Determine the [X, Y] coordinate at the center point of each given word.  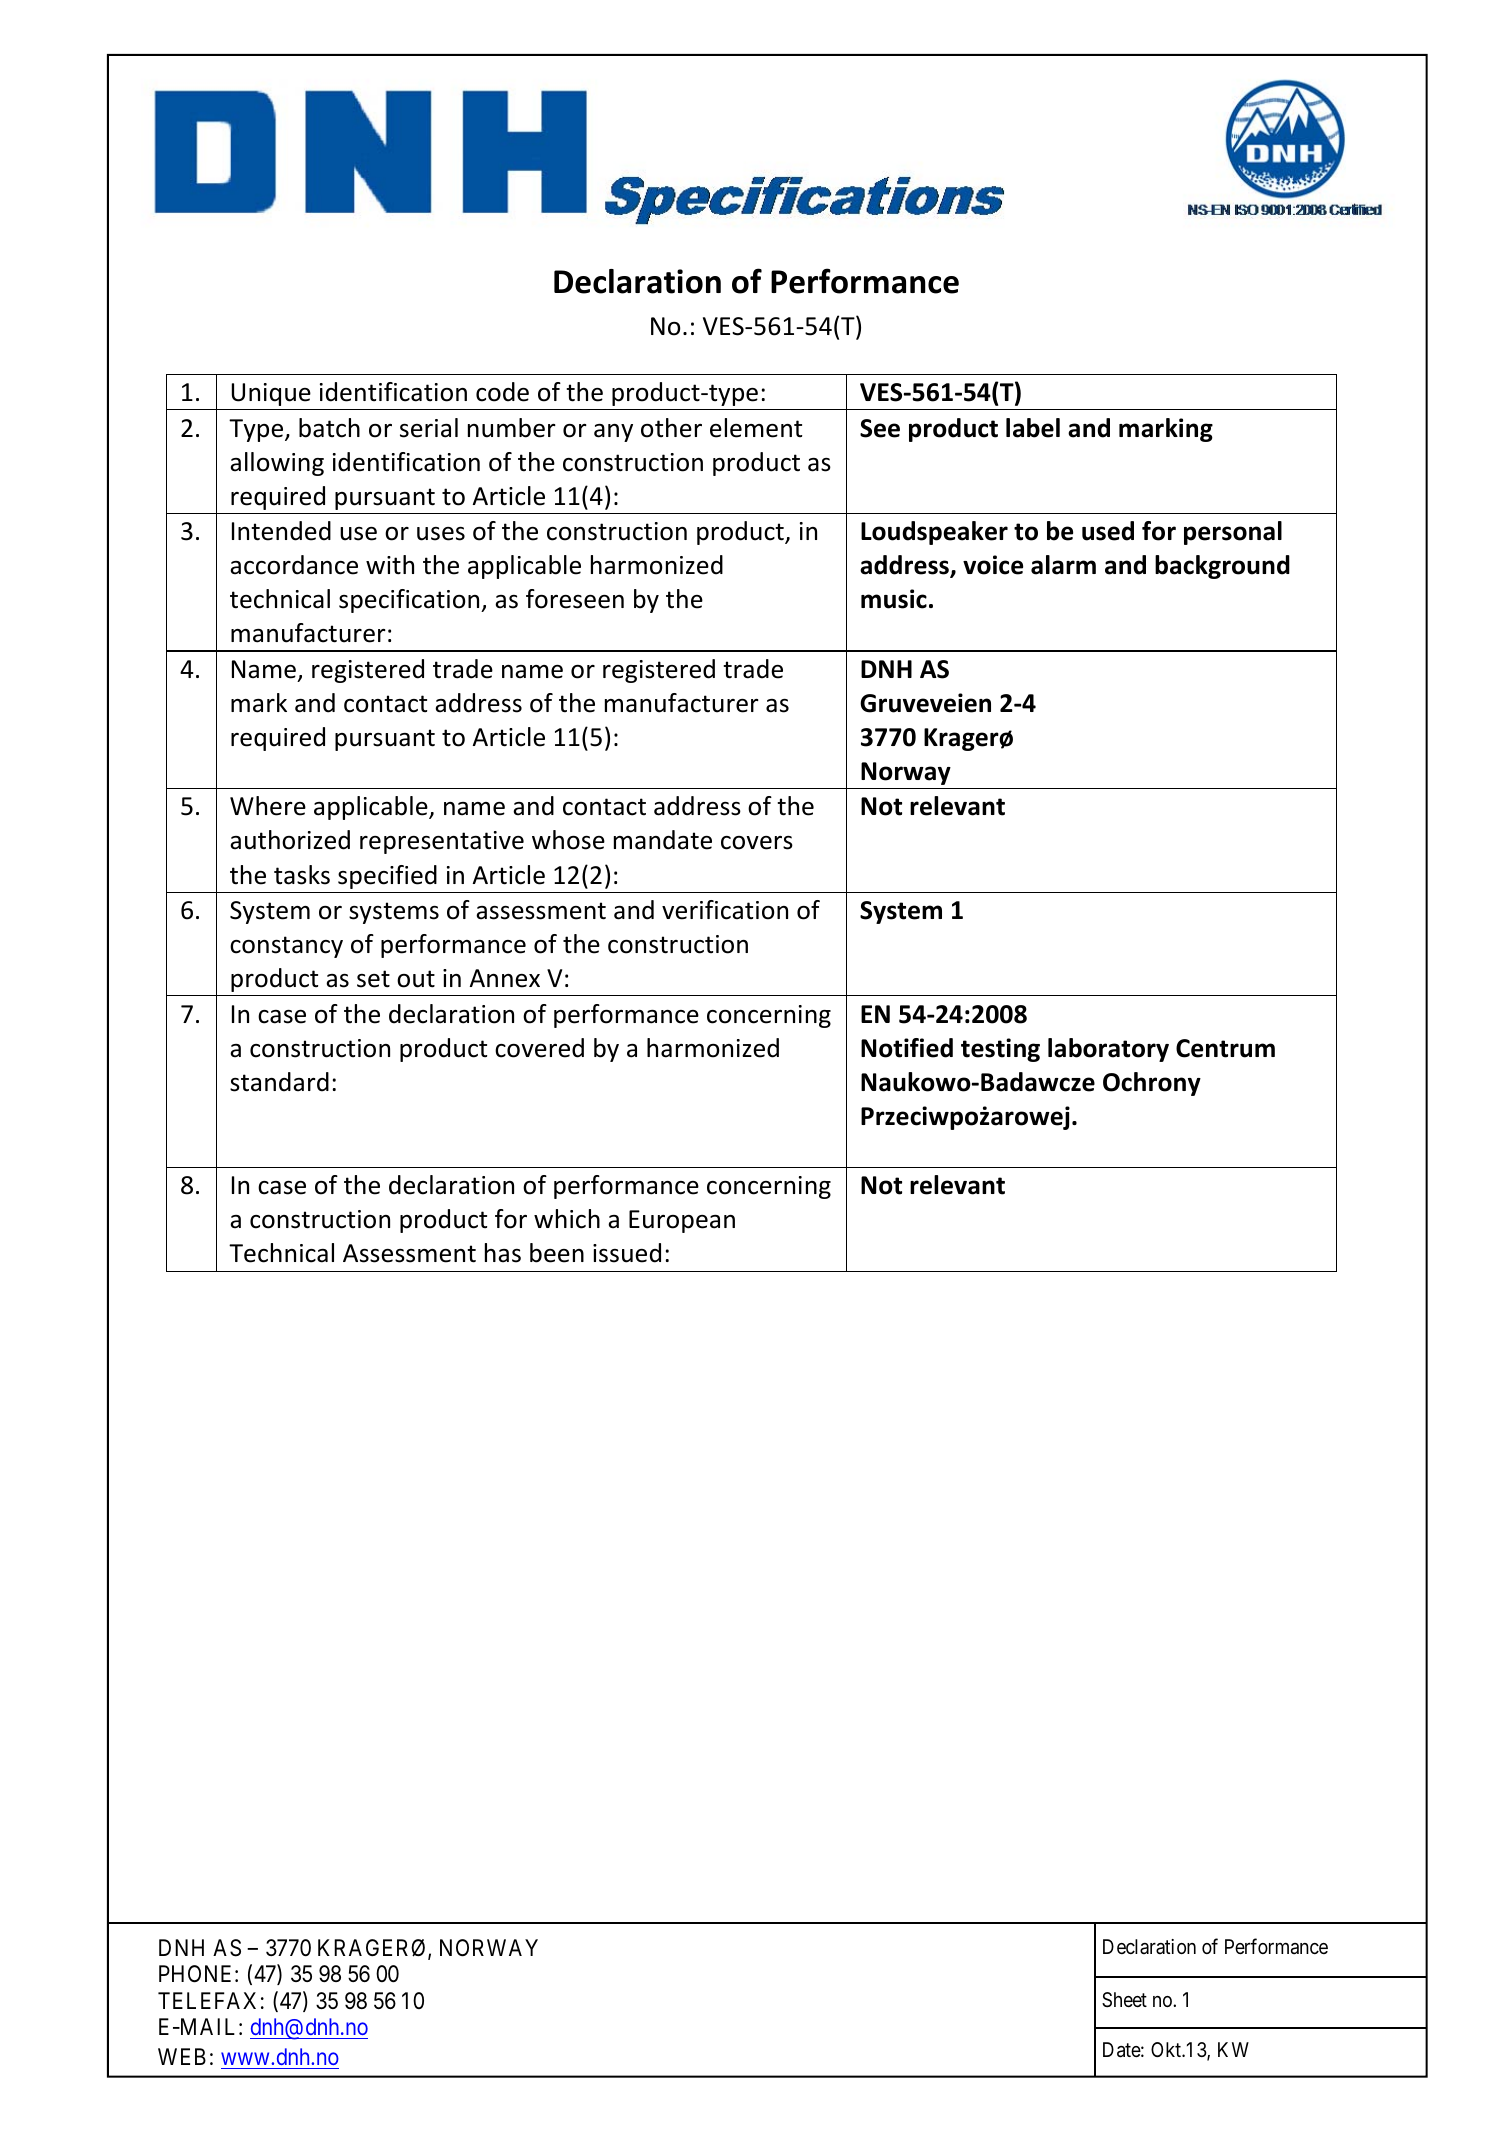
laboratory [1108, 1050]
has [503, 1253]
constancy [286, 947]
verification [725, 910]
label [1033, 428]
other [671, 428]
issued [627, 1253]
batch [329, 428]
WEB [182, 2056]
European [682, 1221]
